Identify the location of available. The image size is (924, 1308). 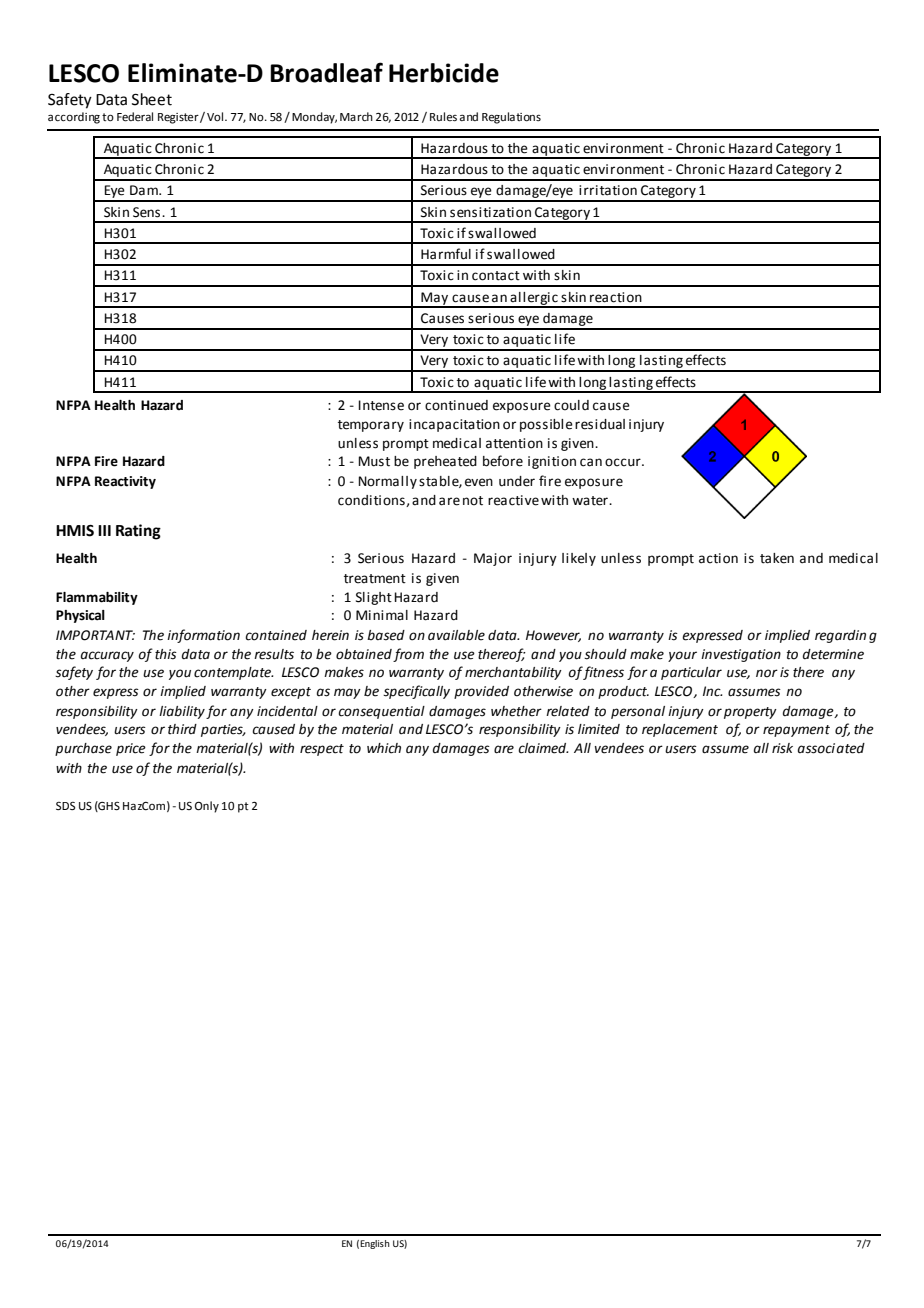
(456, 635).
